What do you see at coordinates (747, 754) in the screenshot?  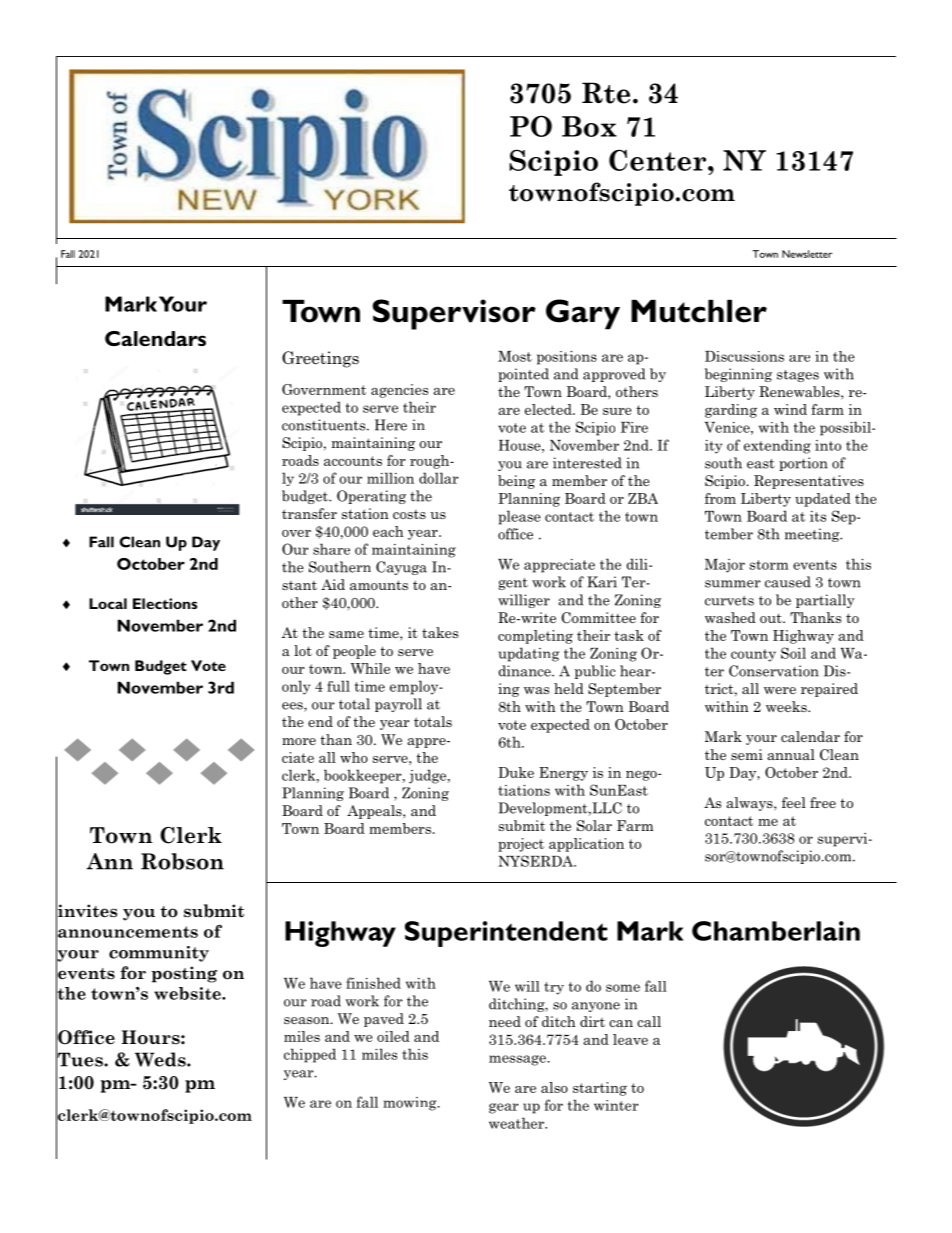 I see `semi` at bounding box center [747, 754].
